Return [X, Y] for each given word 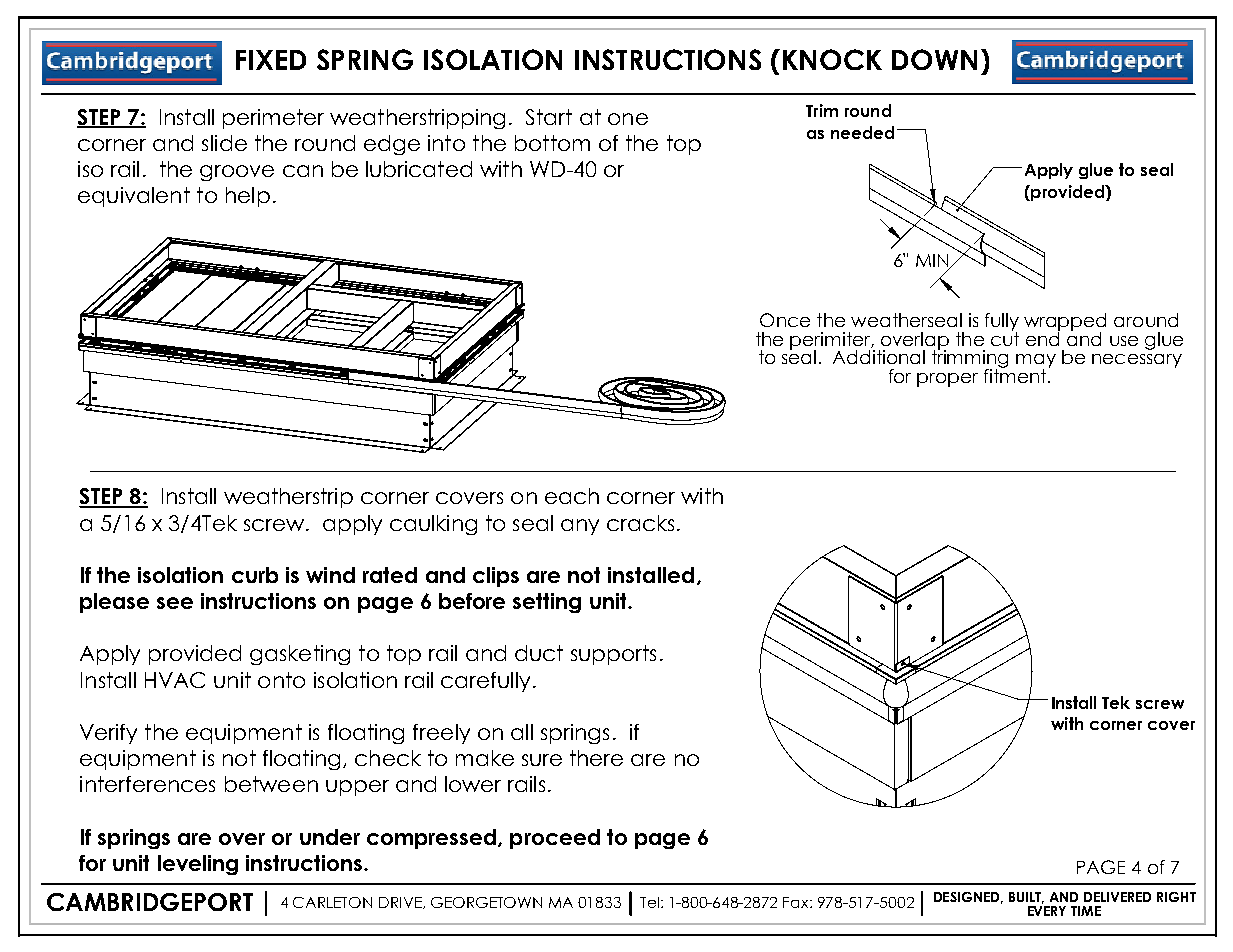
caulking [433, 525]
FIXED [271, 60]
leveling [198, 865]
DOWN [934, 59]
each [572, 496]
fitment [1015, 374]
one [628, 119]
